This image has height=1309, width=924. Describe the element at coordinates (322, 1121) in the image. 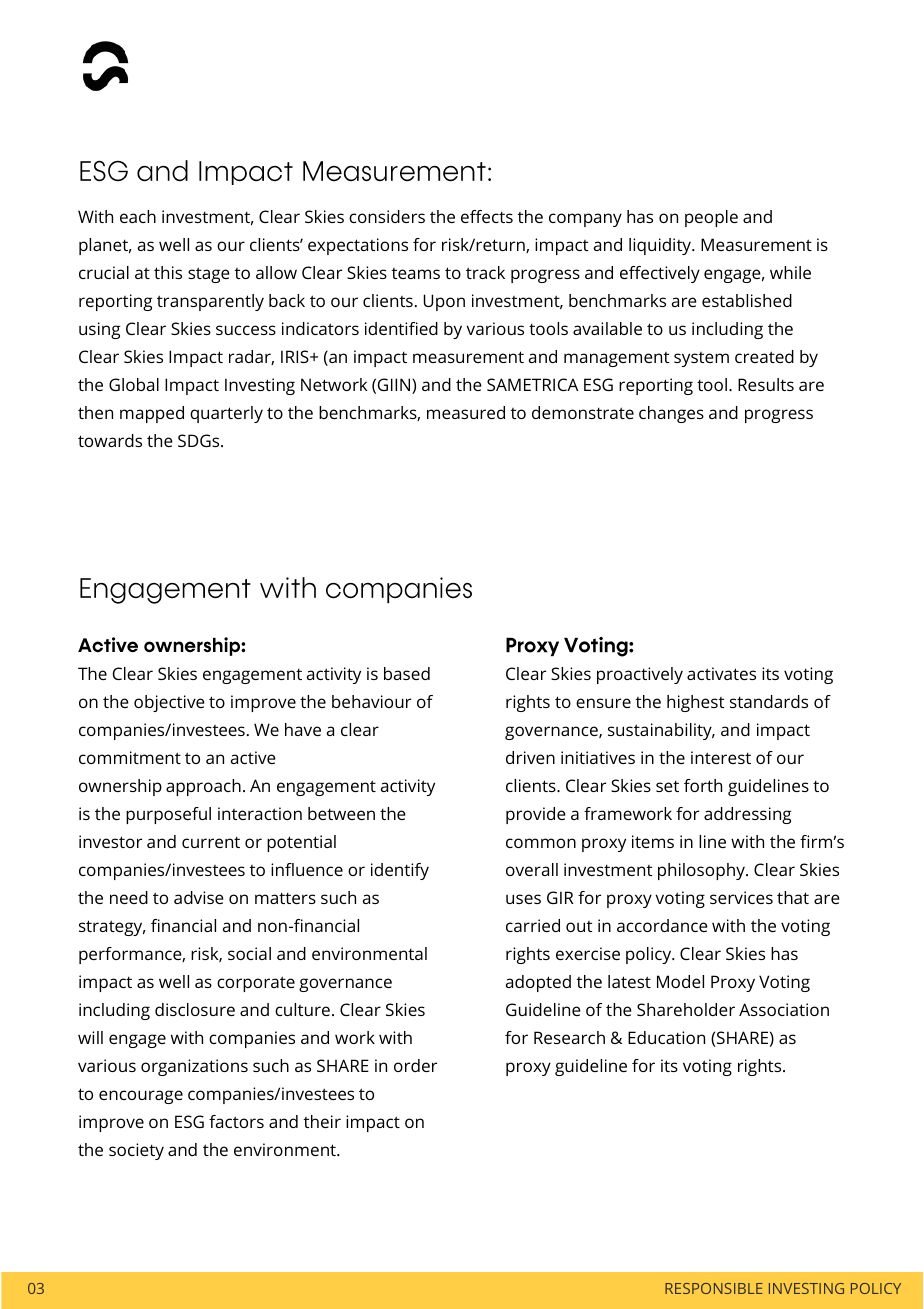

I see `their` at that location.
